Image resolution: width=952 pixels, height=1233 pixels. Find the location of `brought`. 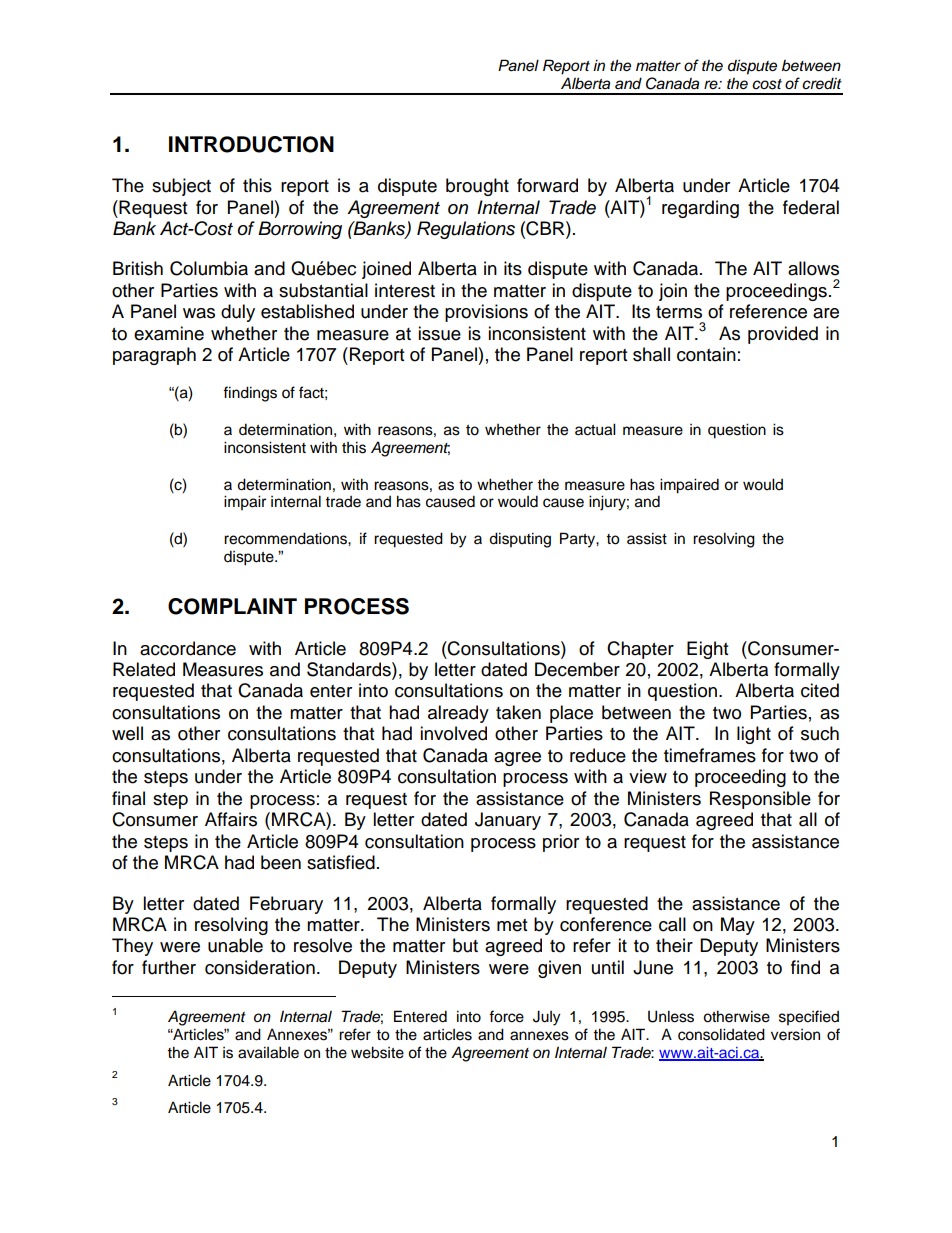

brought is located at coordinates (477, 187).
